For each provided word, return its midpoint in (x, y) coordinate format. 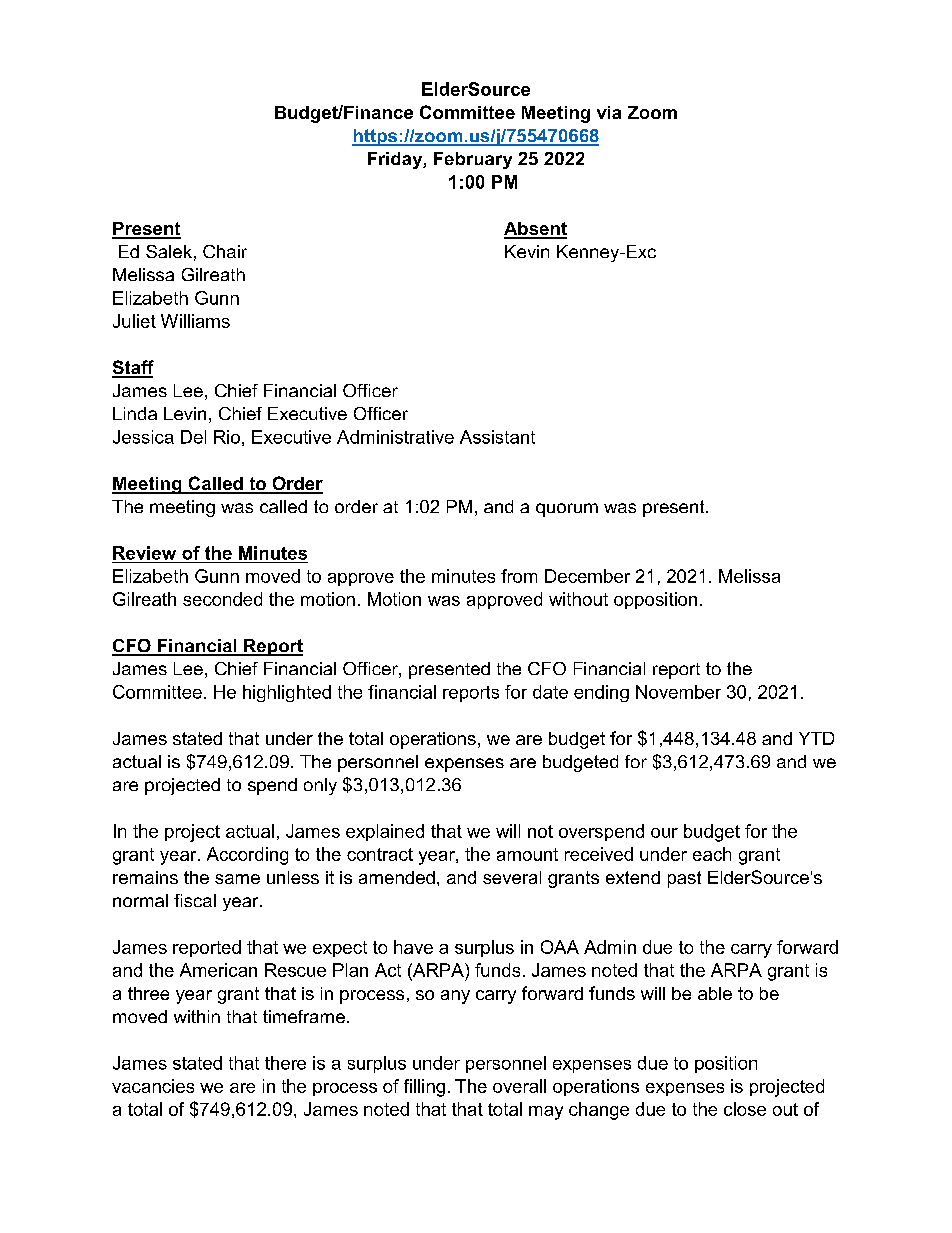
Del (193, 437)
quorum (567, 510)
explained (385, 832)
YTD (816, 738)
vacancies (153, 1086)
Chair (225, 251)
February (473, 160)
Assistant (497, 437)
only (320, 786)
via (609, 112)
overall (519, 1086)
